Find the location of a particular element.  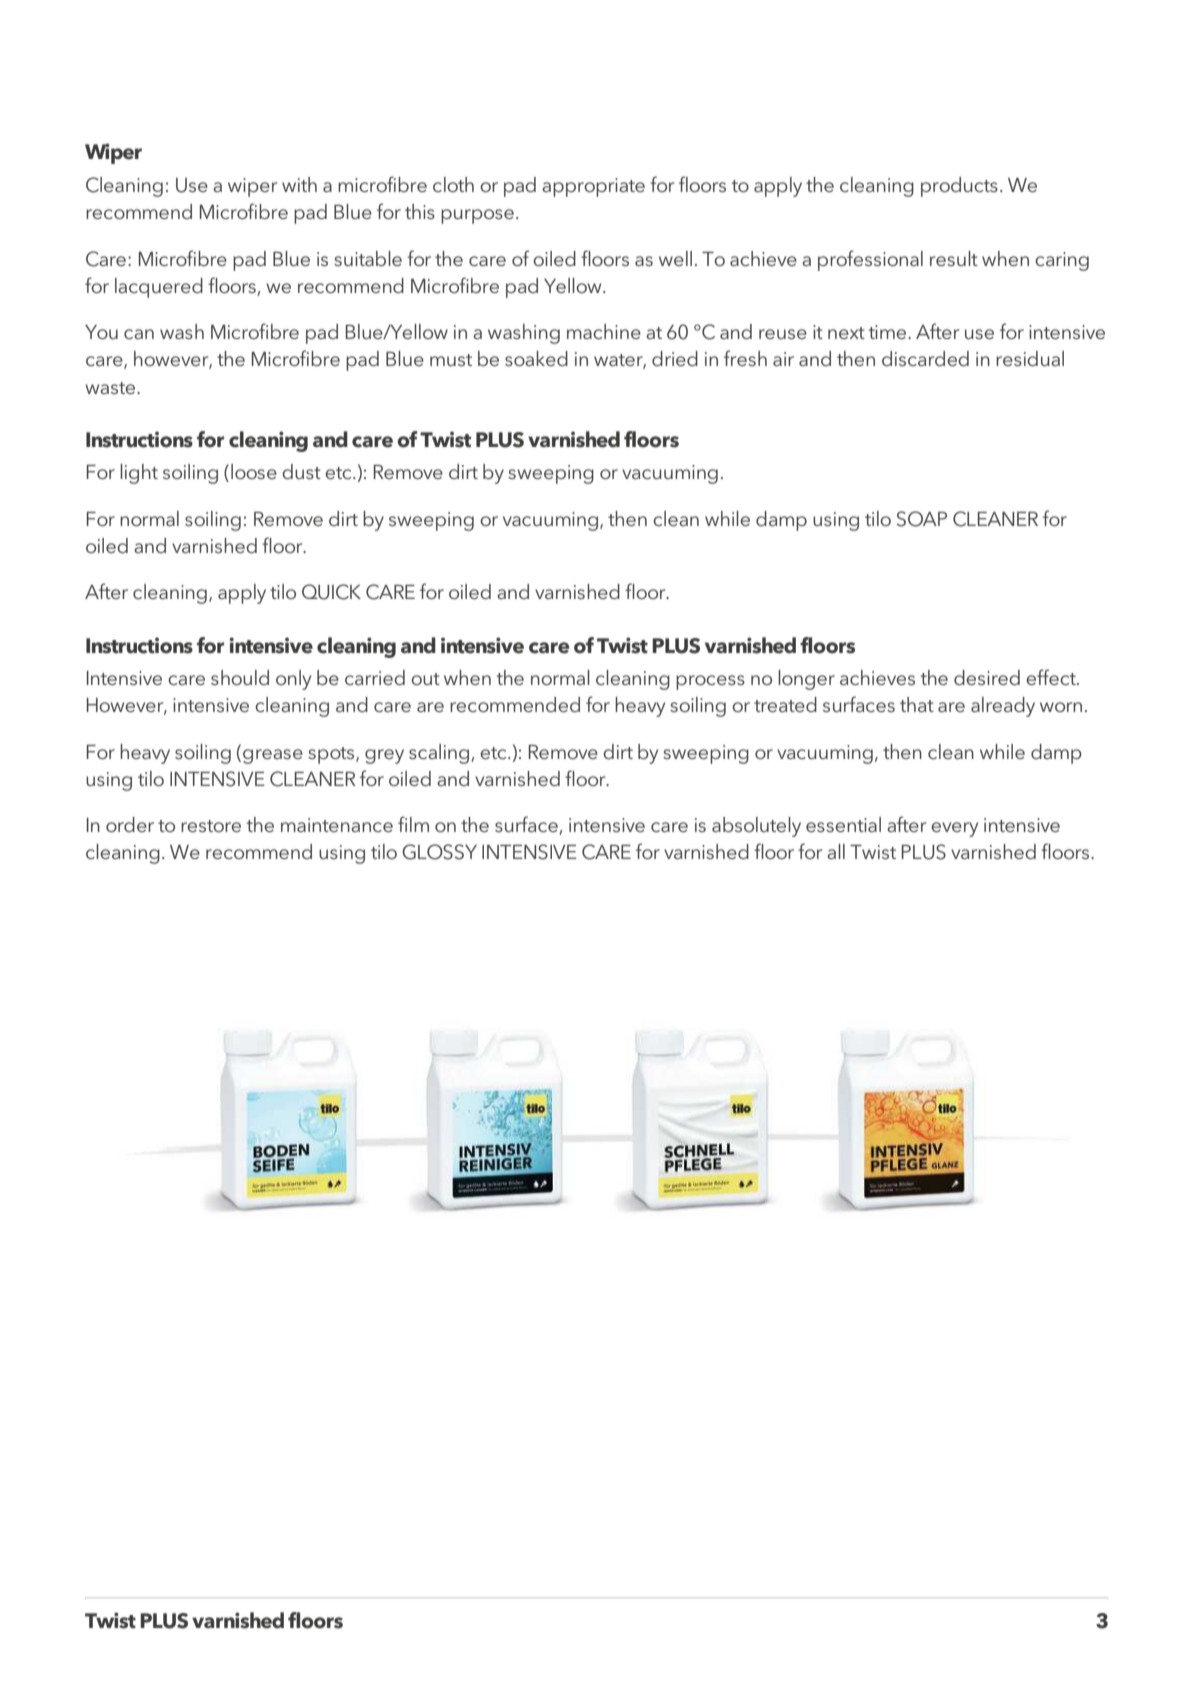

products is located at coordinates (959, 187).
